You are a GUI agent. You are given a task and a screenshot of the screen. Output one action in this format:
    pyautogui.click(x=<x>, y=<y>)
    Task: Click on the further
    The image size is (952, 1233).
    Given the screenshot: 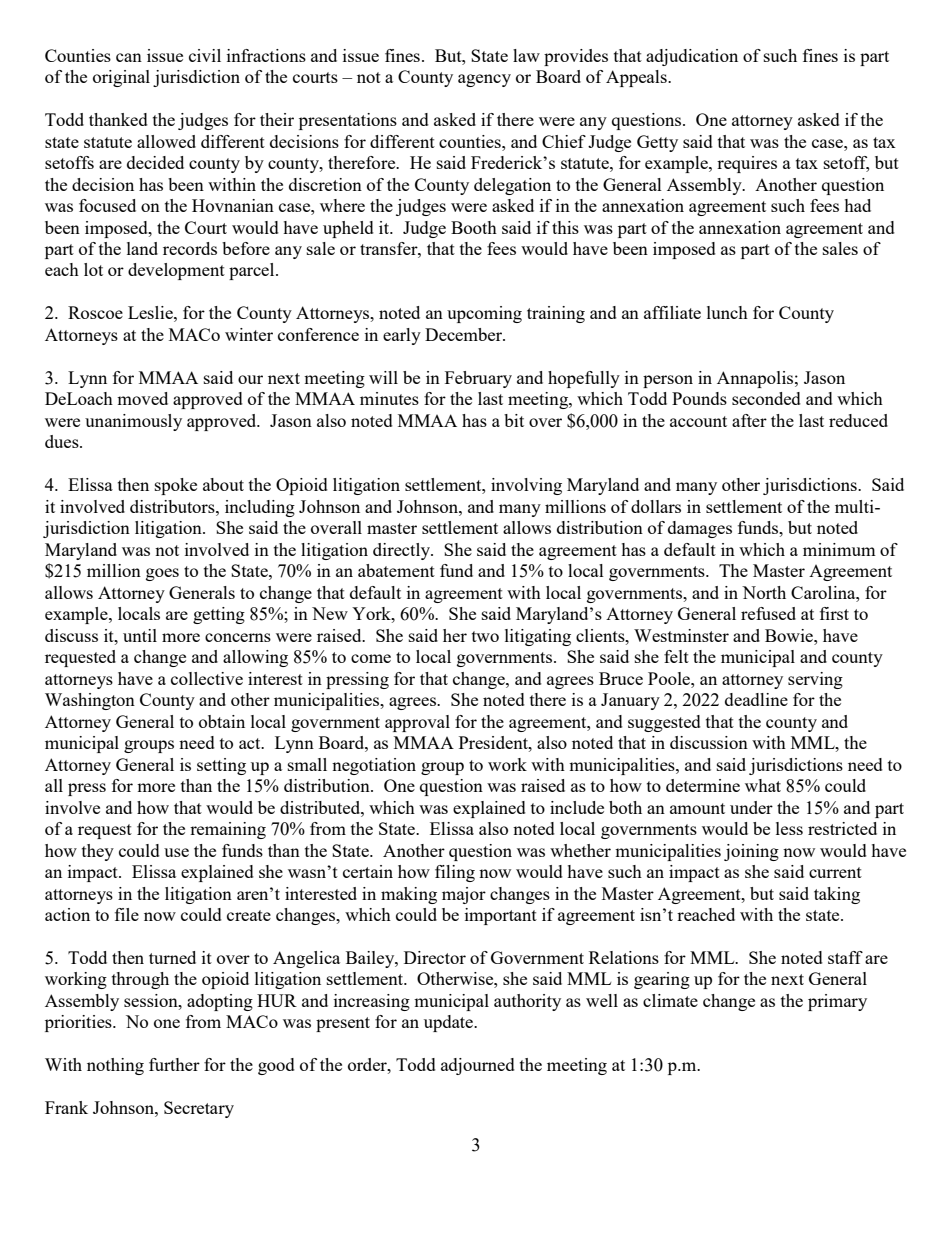 What is the action you would take?
    pyautogui.click(x=174, y=1064)
